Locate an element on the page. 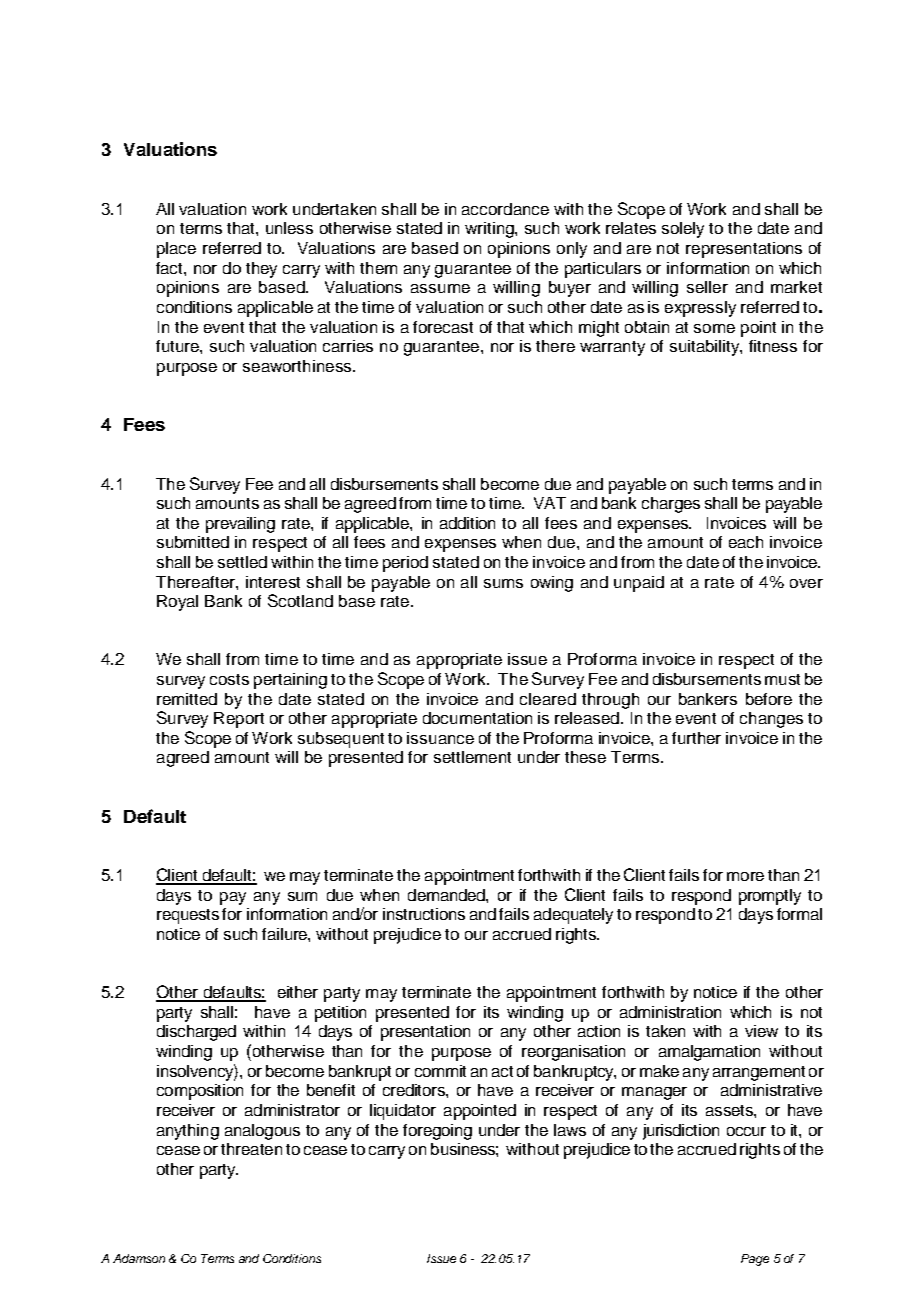  writing is located at coordinates (490, 230).
